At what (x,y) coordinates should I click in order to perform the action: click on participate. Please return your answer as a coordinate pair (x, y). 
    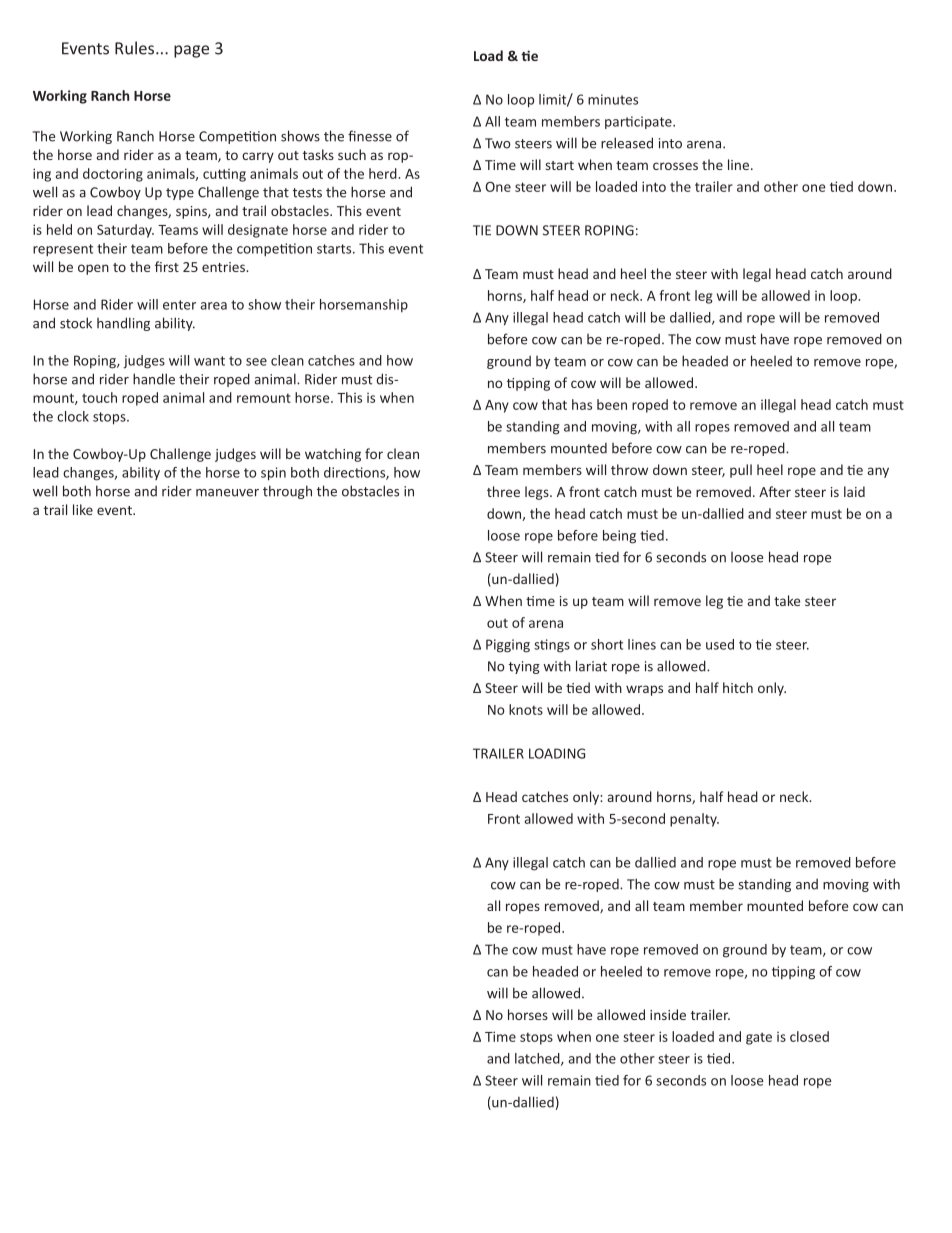
    Looking at the image, I should click on (639, 122).
